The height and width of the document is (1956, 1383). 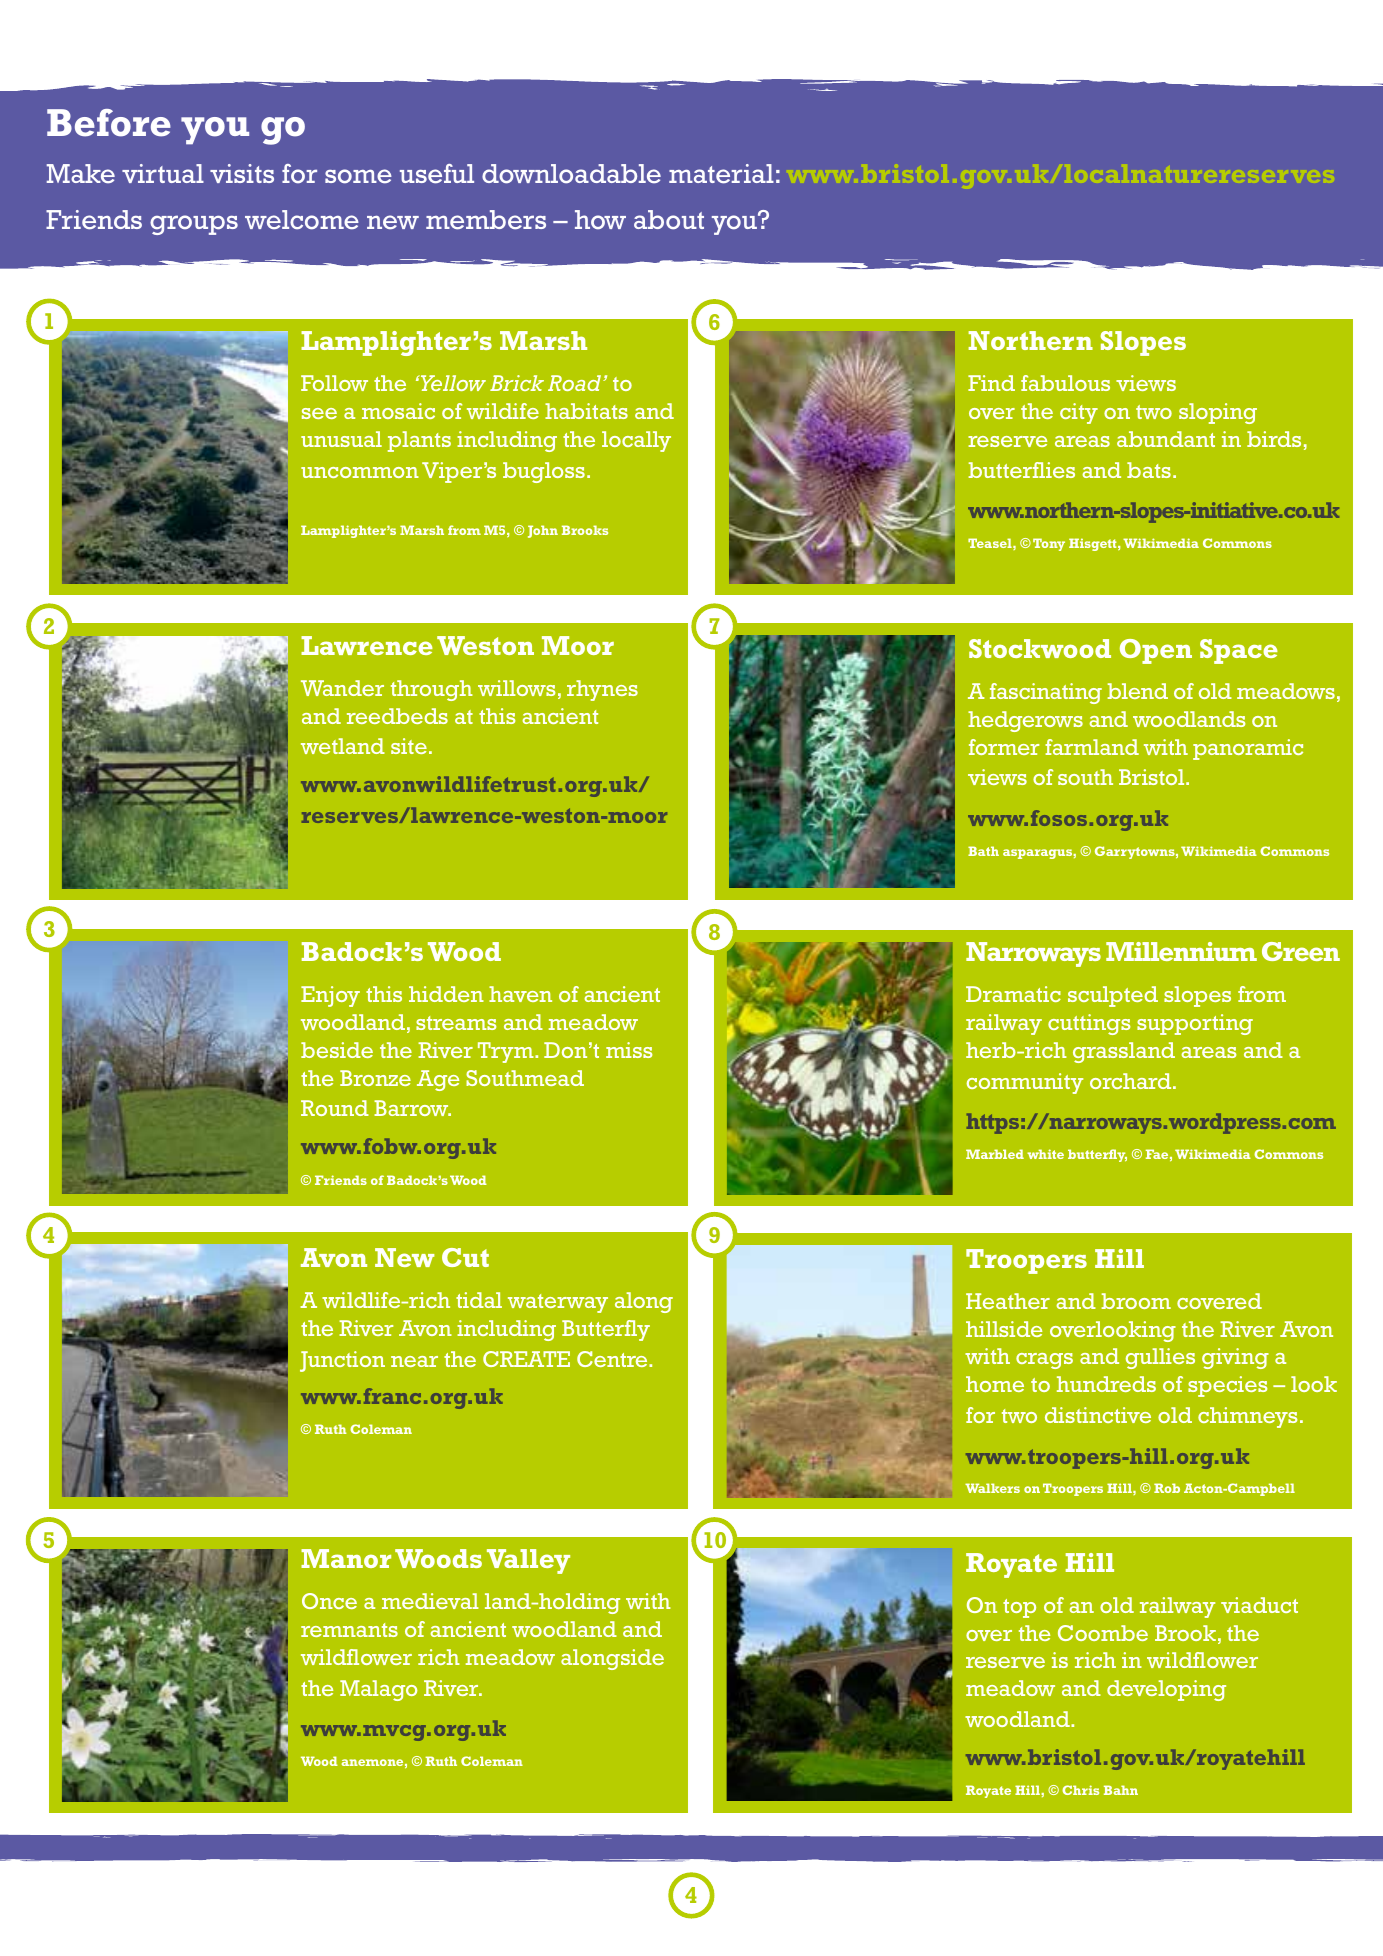 What do you see at coordinates (721, 174) in the document?
I see `material` at bounding box center [721, 174].
